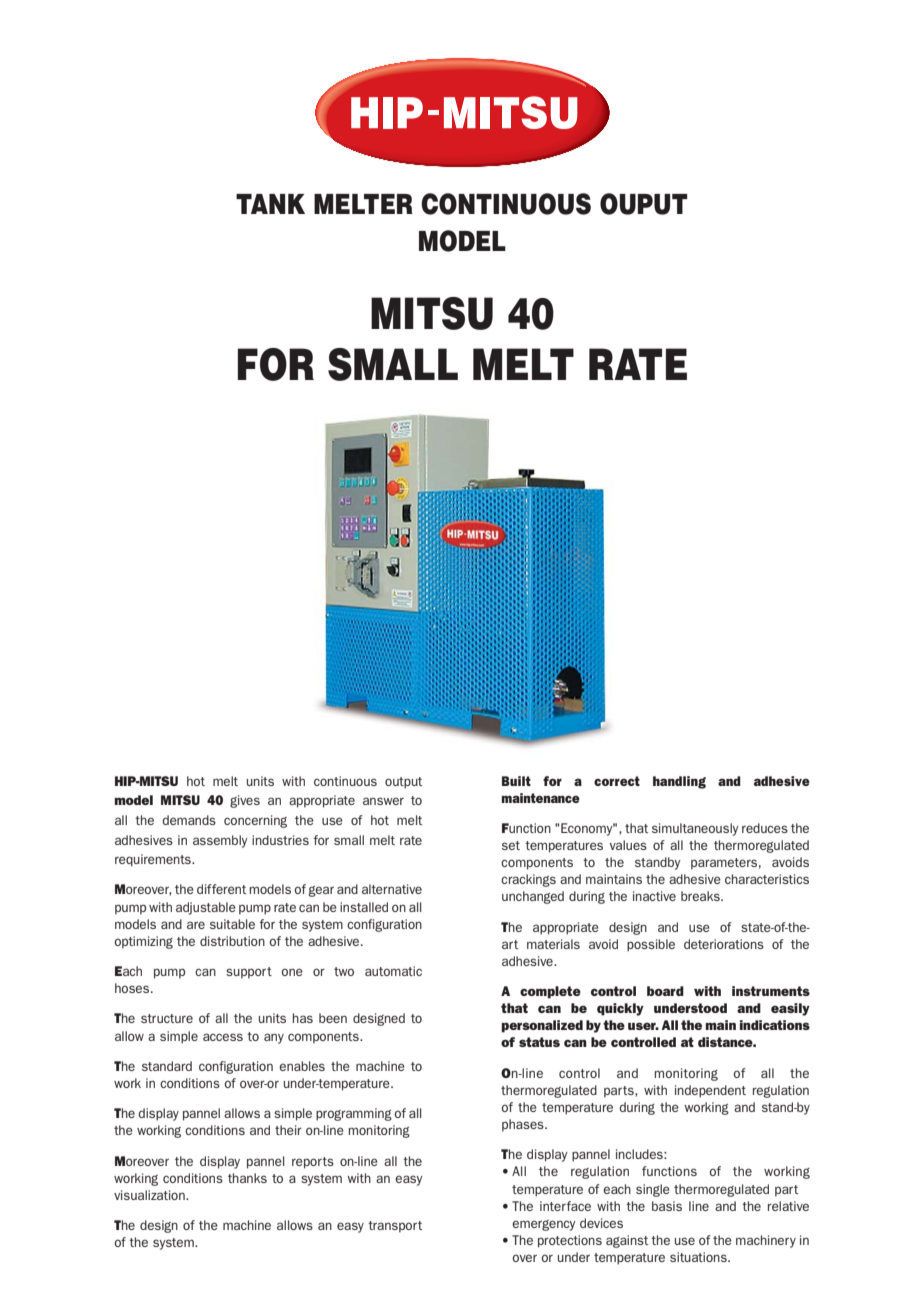 Image resolution: width=924 pixels, height=1308 pixels. I want to click on gives, so click(245, 801).
